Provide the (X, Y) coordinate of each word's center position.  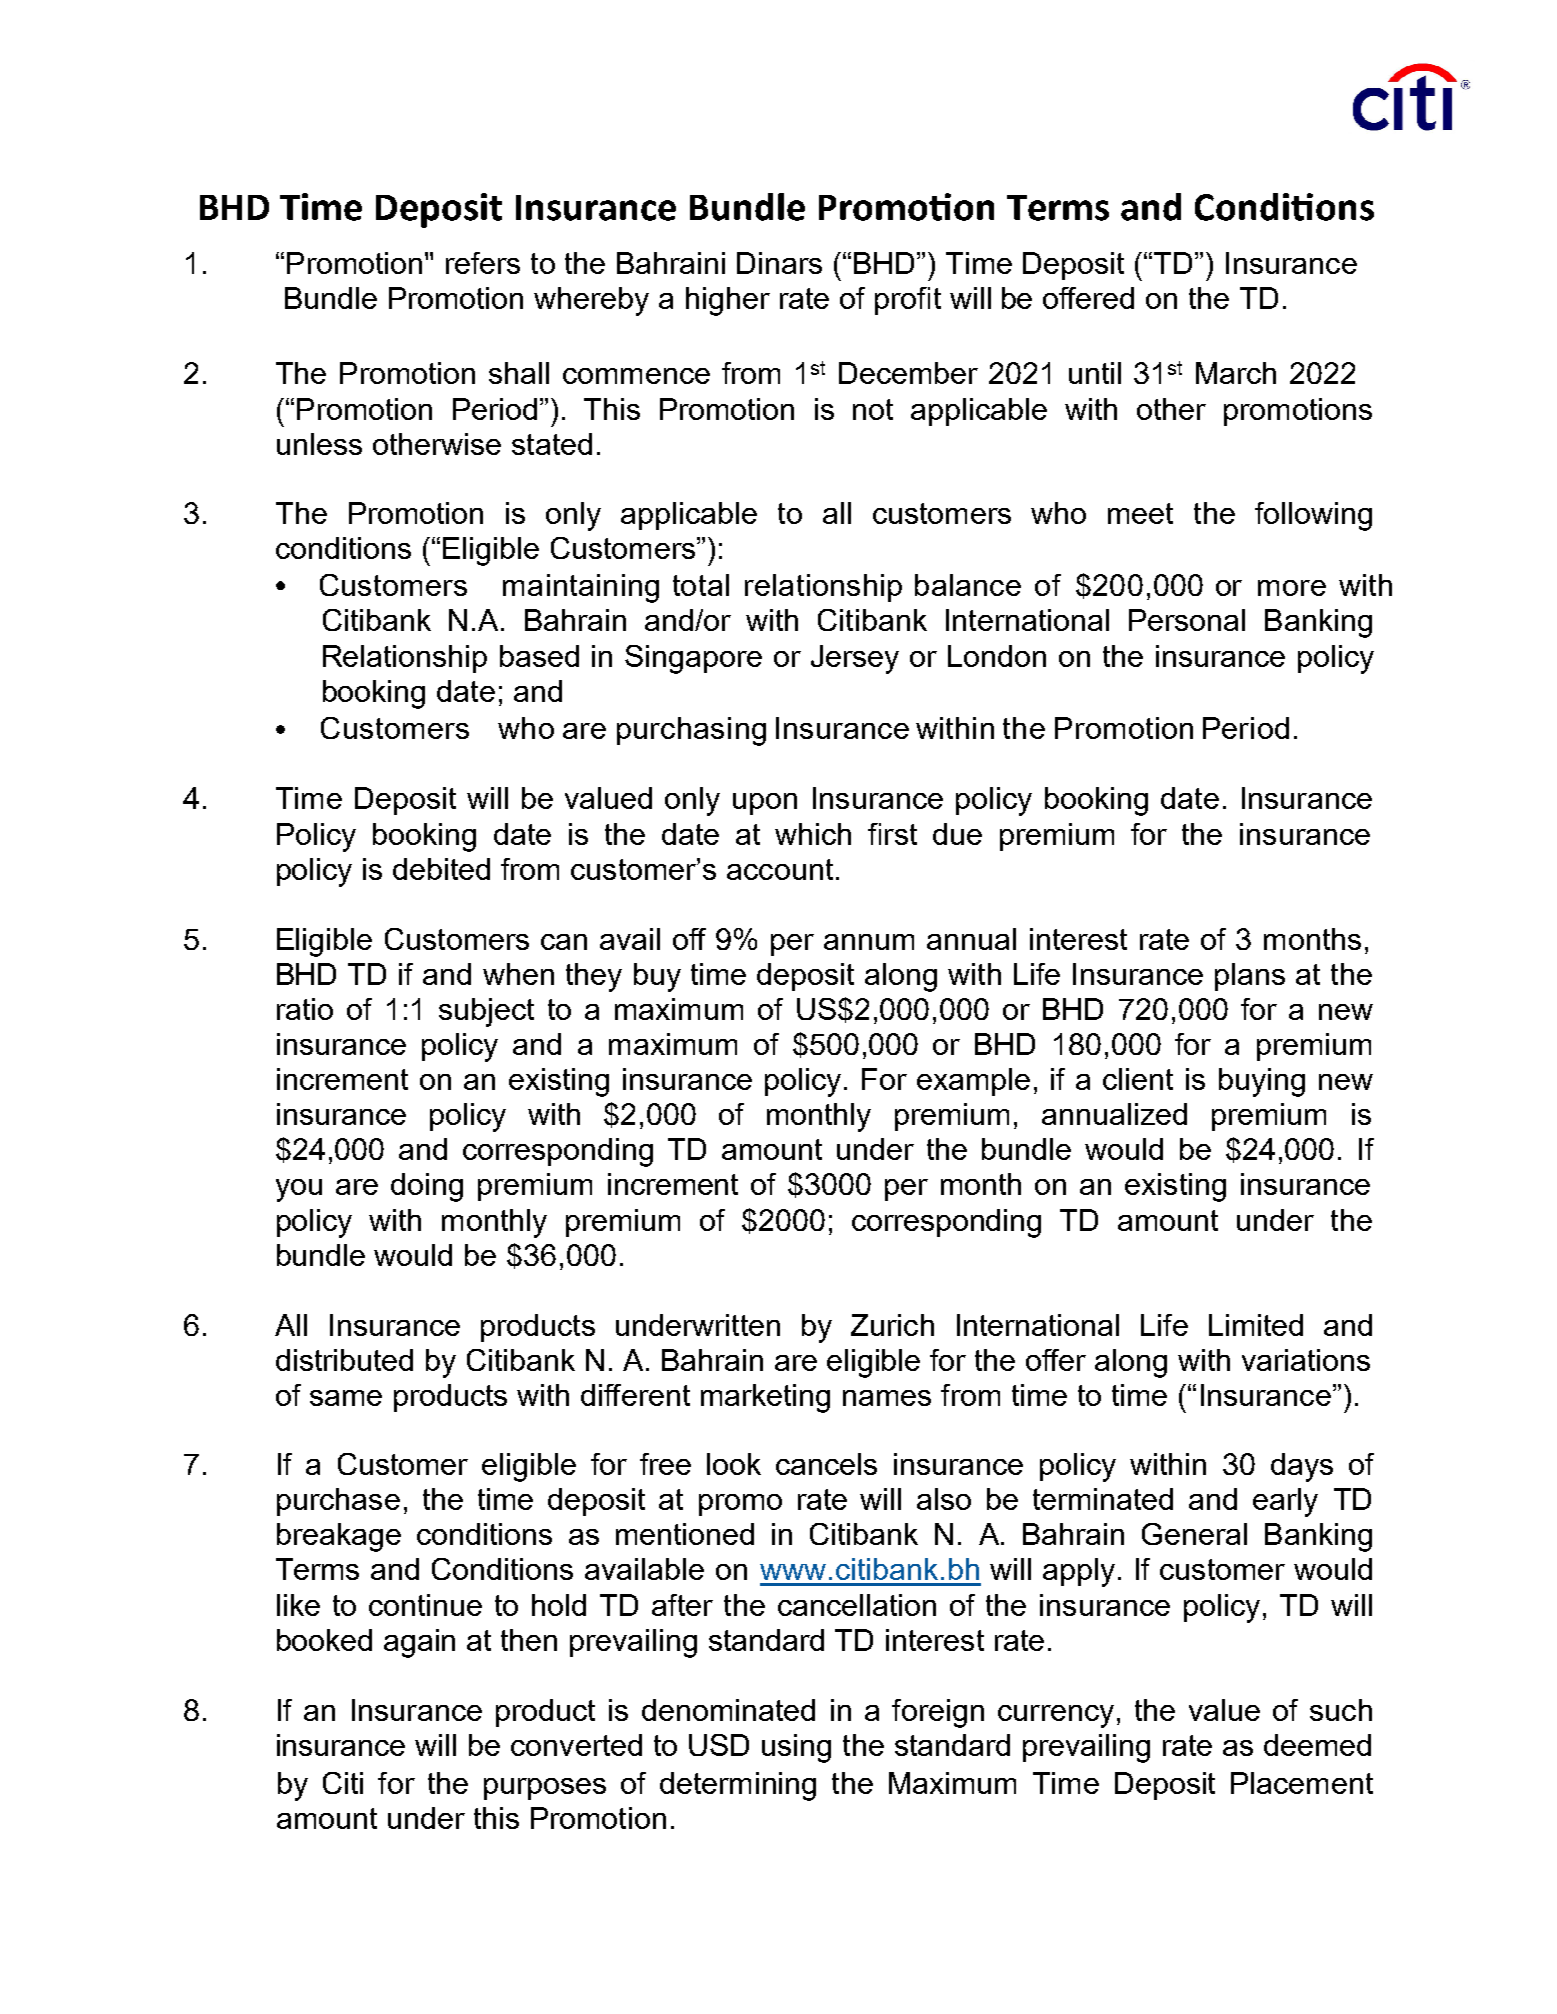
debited (441, 869)
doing (427, 1187)
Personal (1187, 620)
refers (483, 263)
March (1236, 373)
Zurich (892, 1325)
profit (908, 301)
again (419, 1643)
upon (765, 804)
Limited (1256, 1325)
